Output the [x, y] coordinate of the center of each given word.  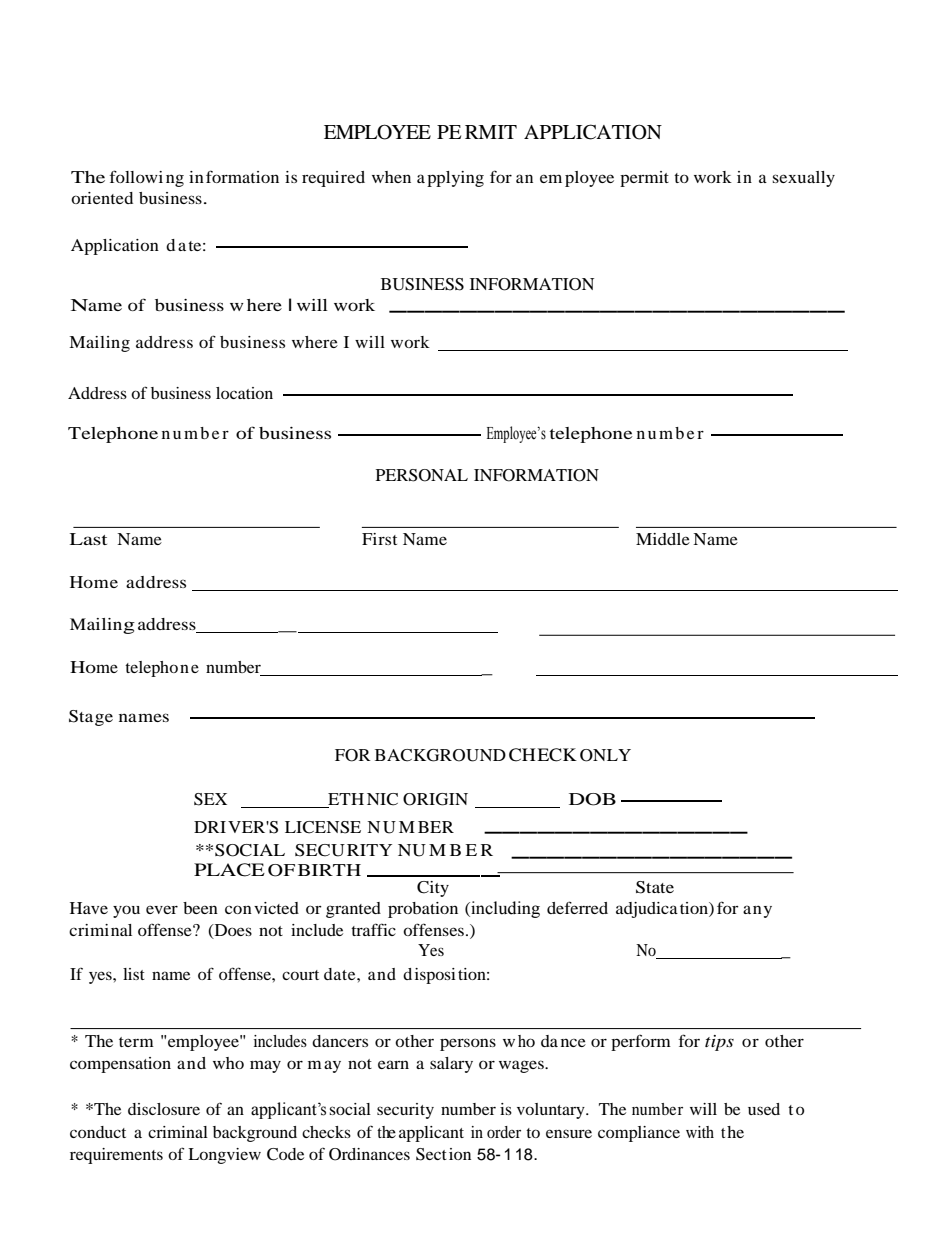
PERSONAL [422, 475]
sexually [804, 179]
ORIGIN [435, 799]
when [391, 177]
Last [88, 539]
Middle [663, 539]
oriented [102, 198]
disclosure [164, 1109]
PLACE [229, 870]
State [655, 887]
